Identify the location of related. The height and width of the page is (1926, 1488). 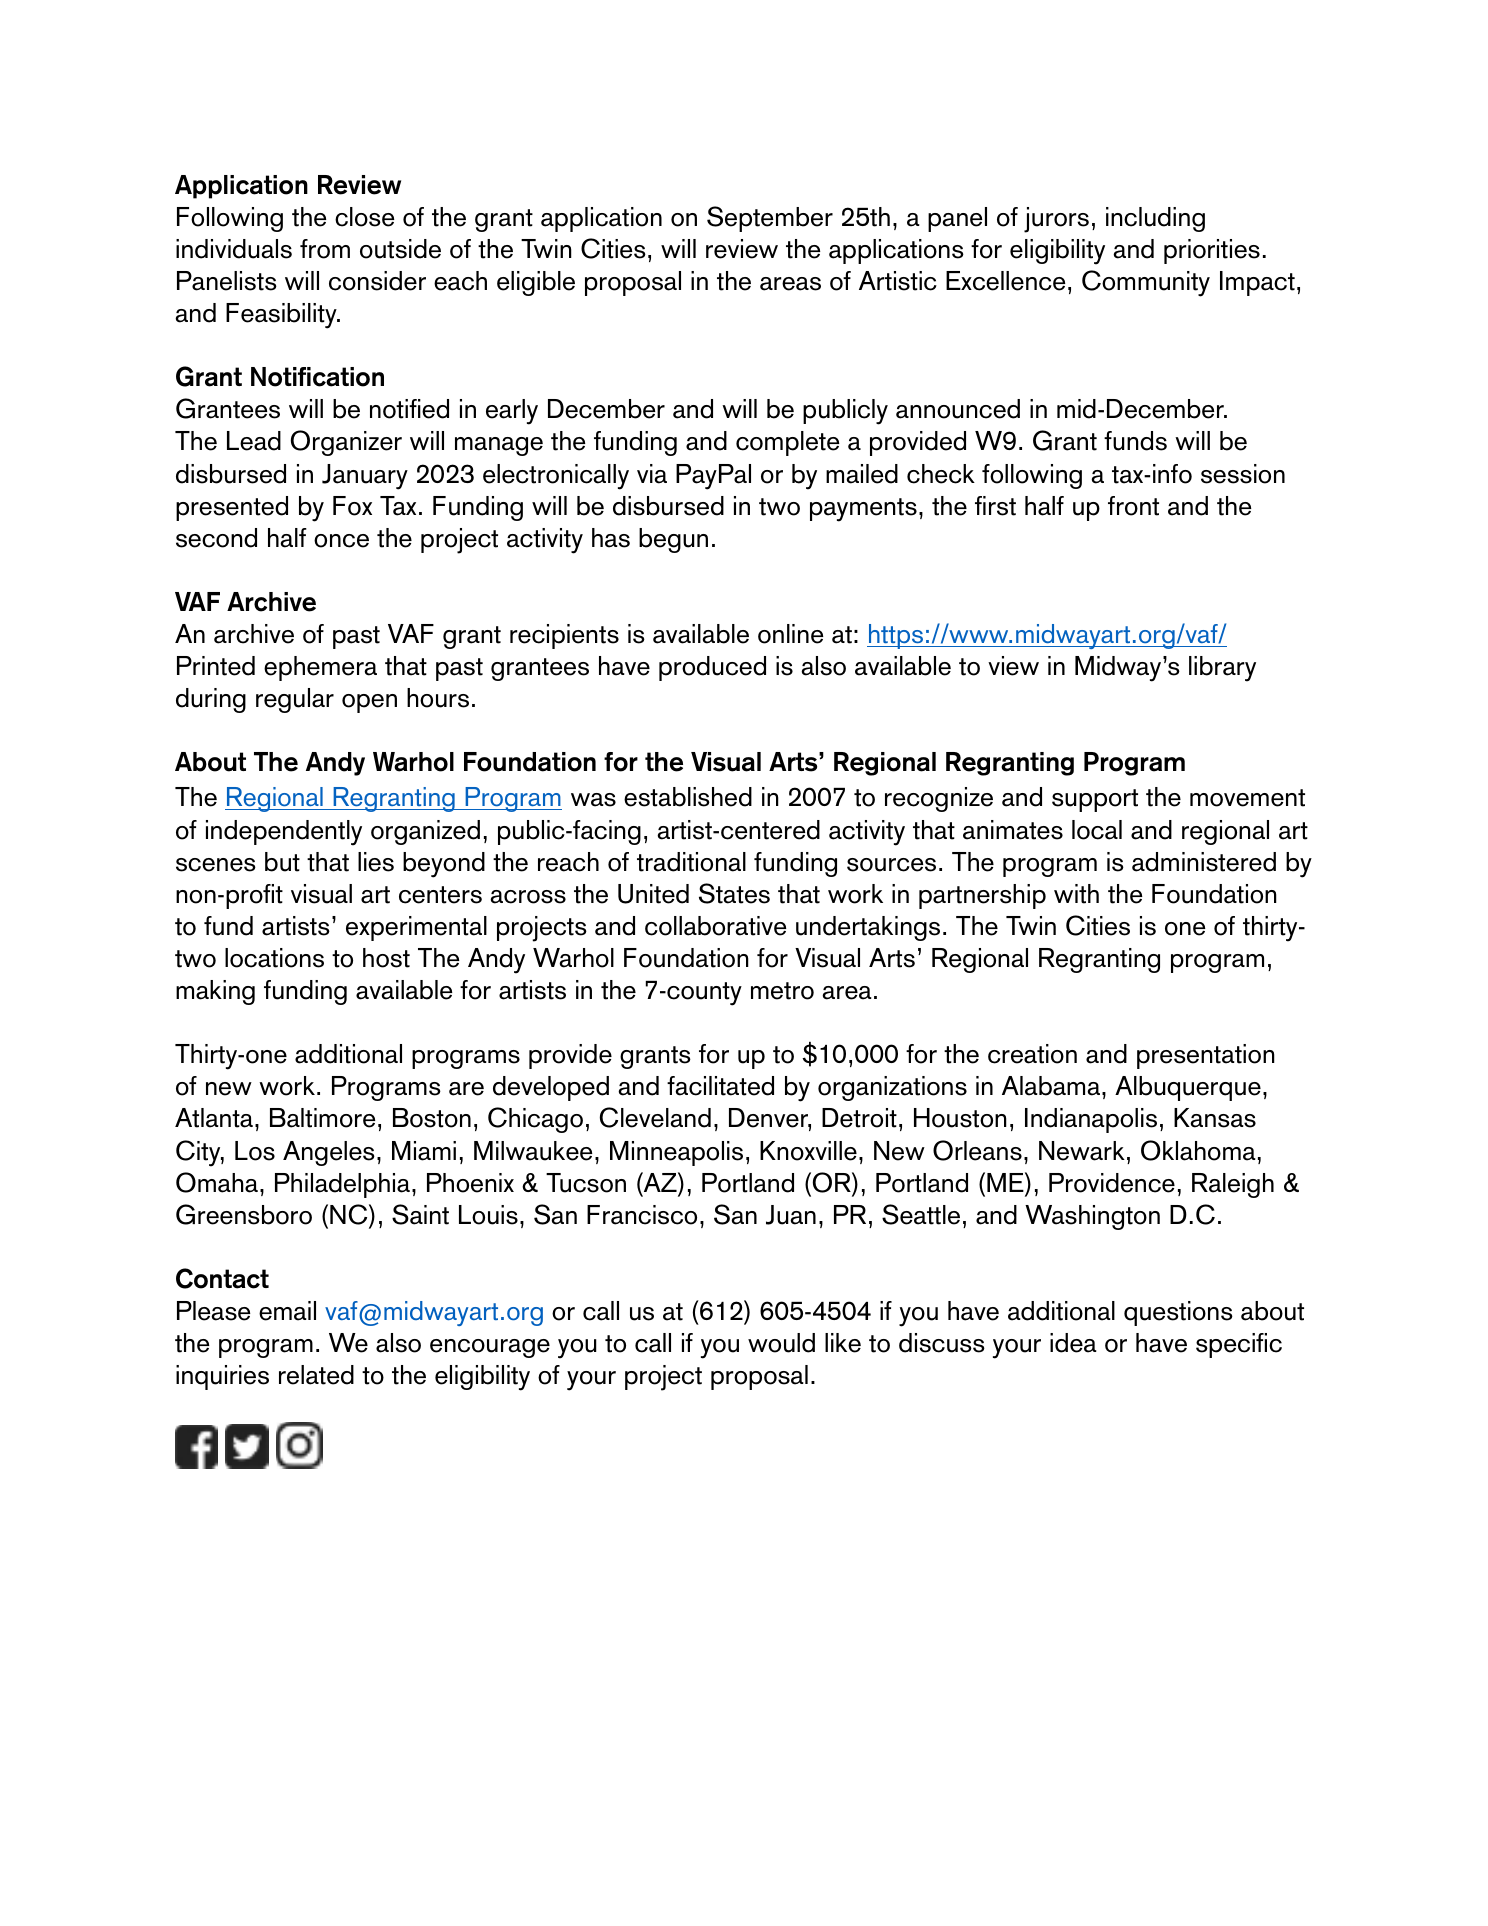
(316, 1375).
